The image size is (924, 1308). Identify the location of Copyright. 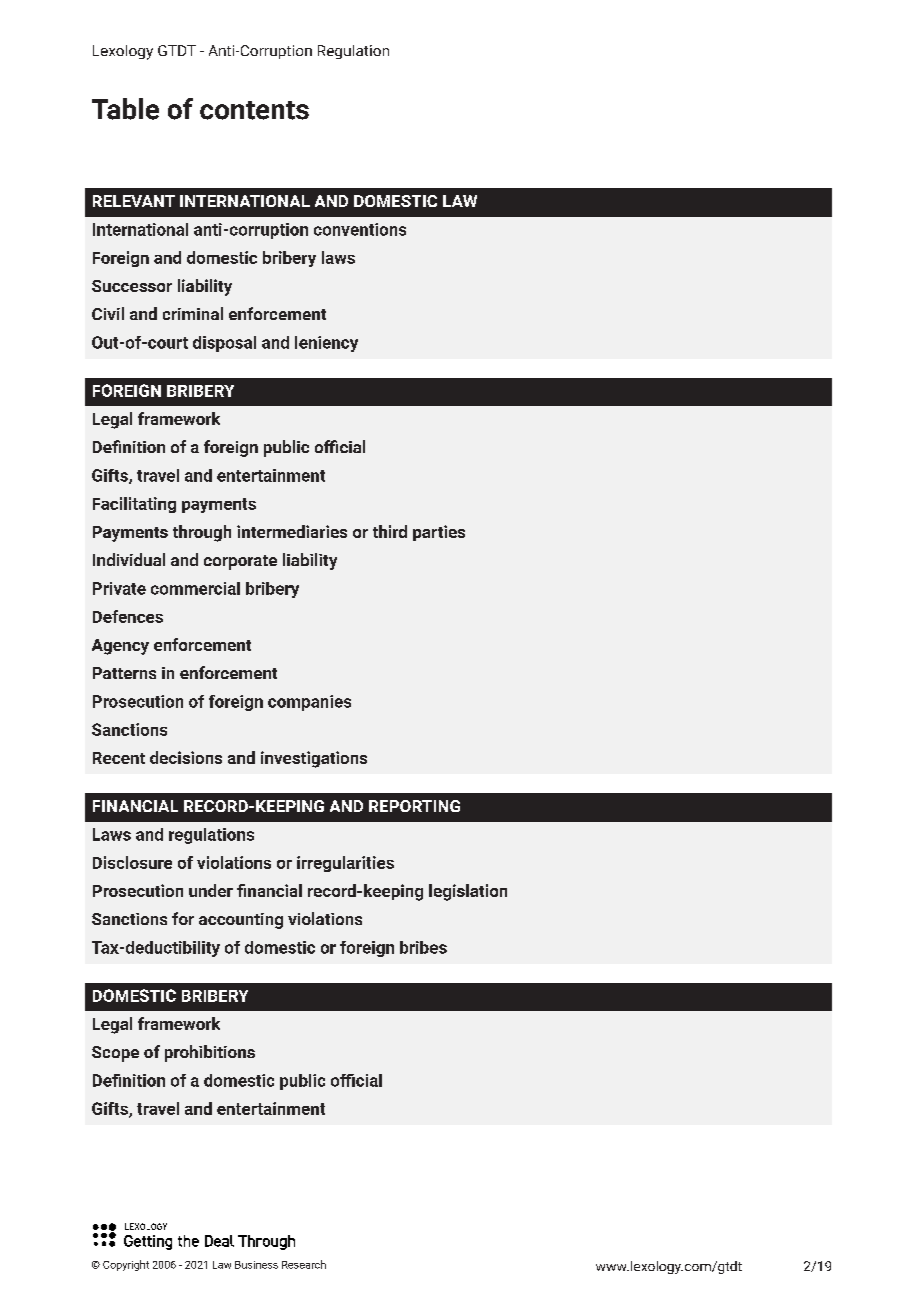
(126, 1265).
